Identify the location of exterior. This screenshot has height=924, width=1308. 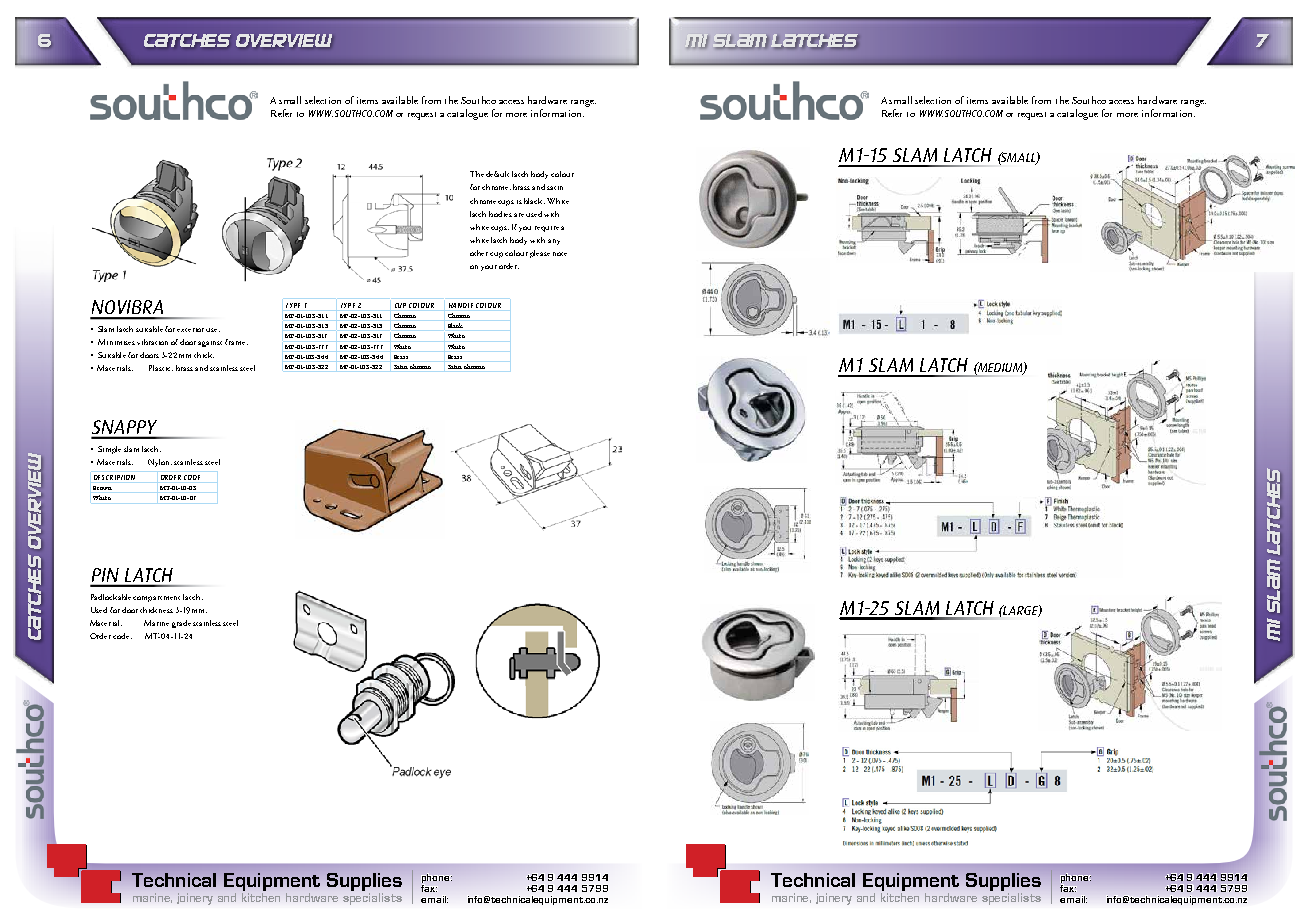
(190, 330).
